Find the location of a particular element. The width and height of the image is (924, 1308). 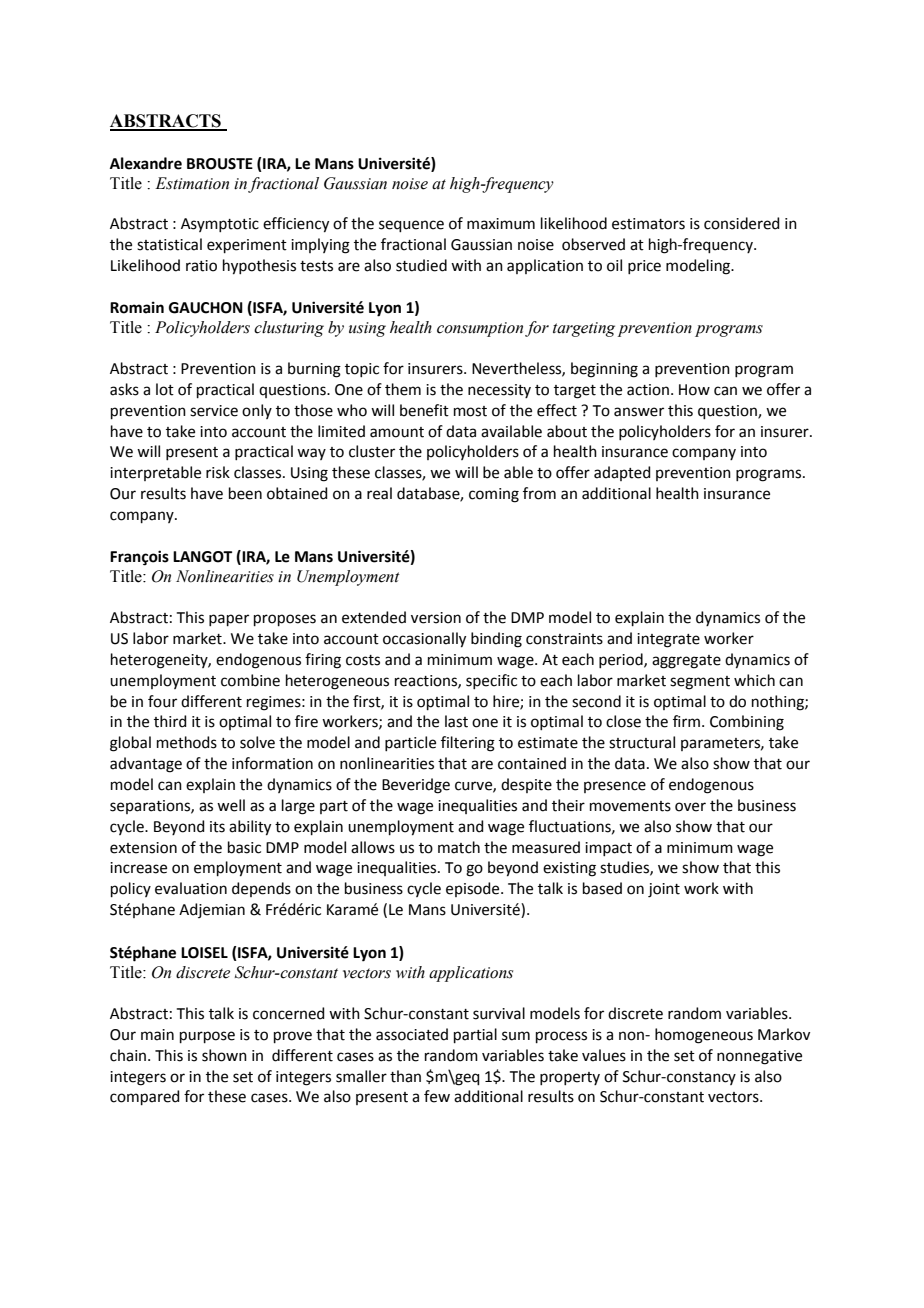

filtering is located at coordinates (468, 744).
